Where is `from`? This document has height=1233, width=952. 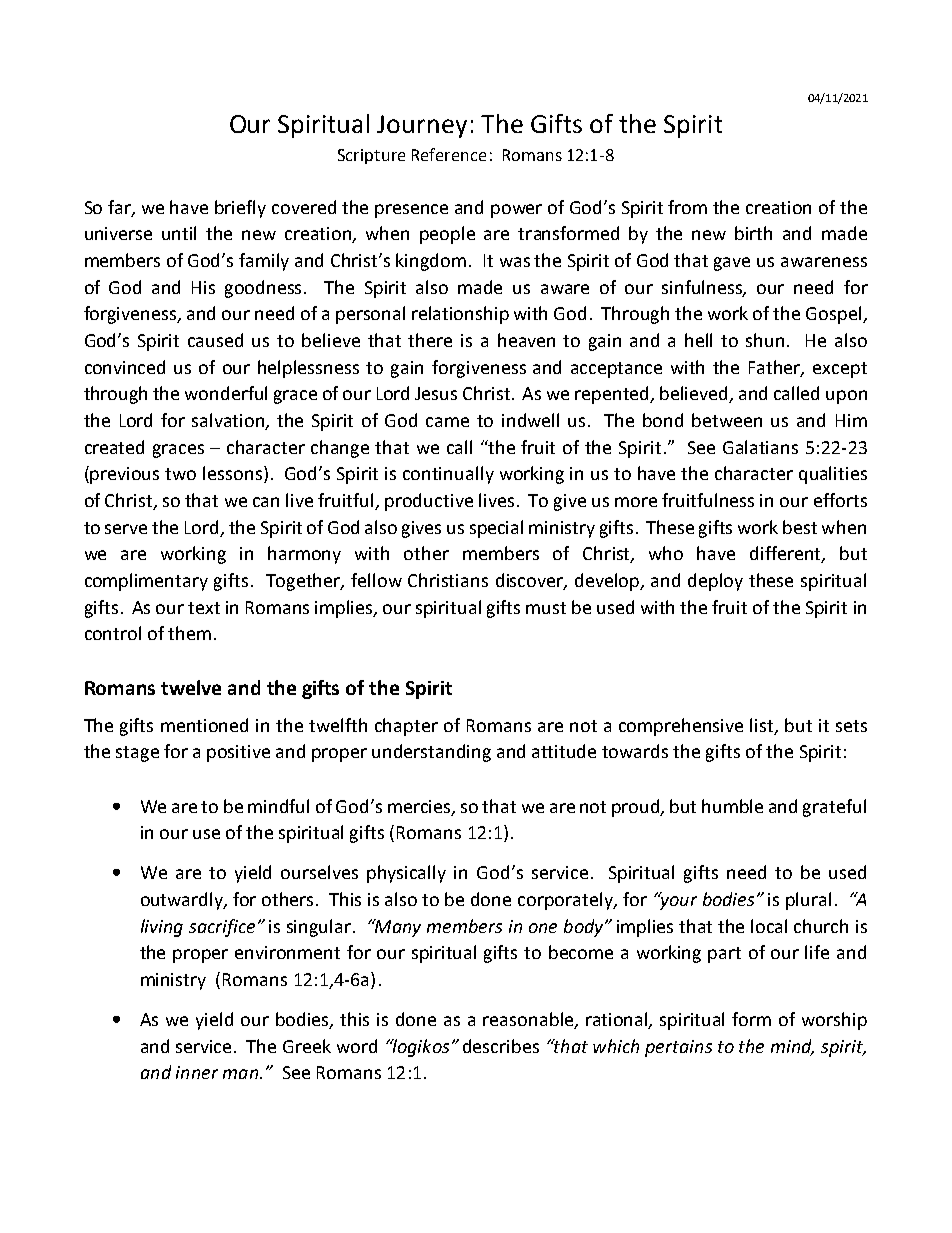
from is located at coordinates (687, 207).
